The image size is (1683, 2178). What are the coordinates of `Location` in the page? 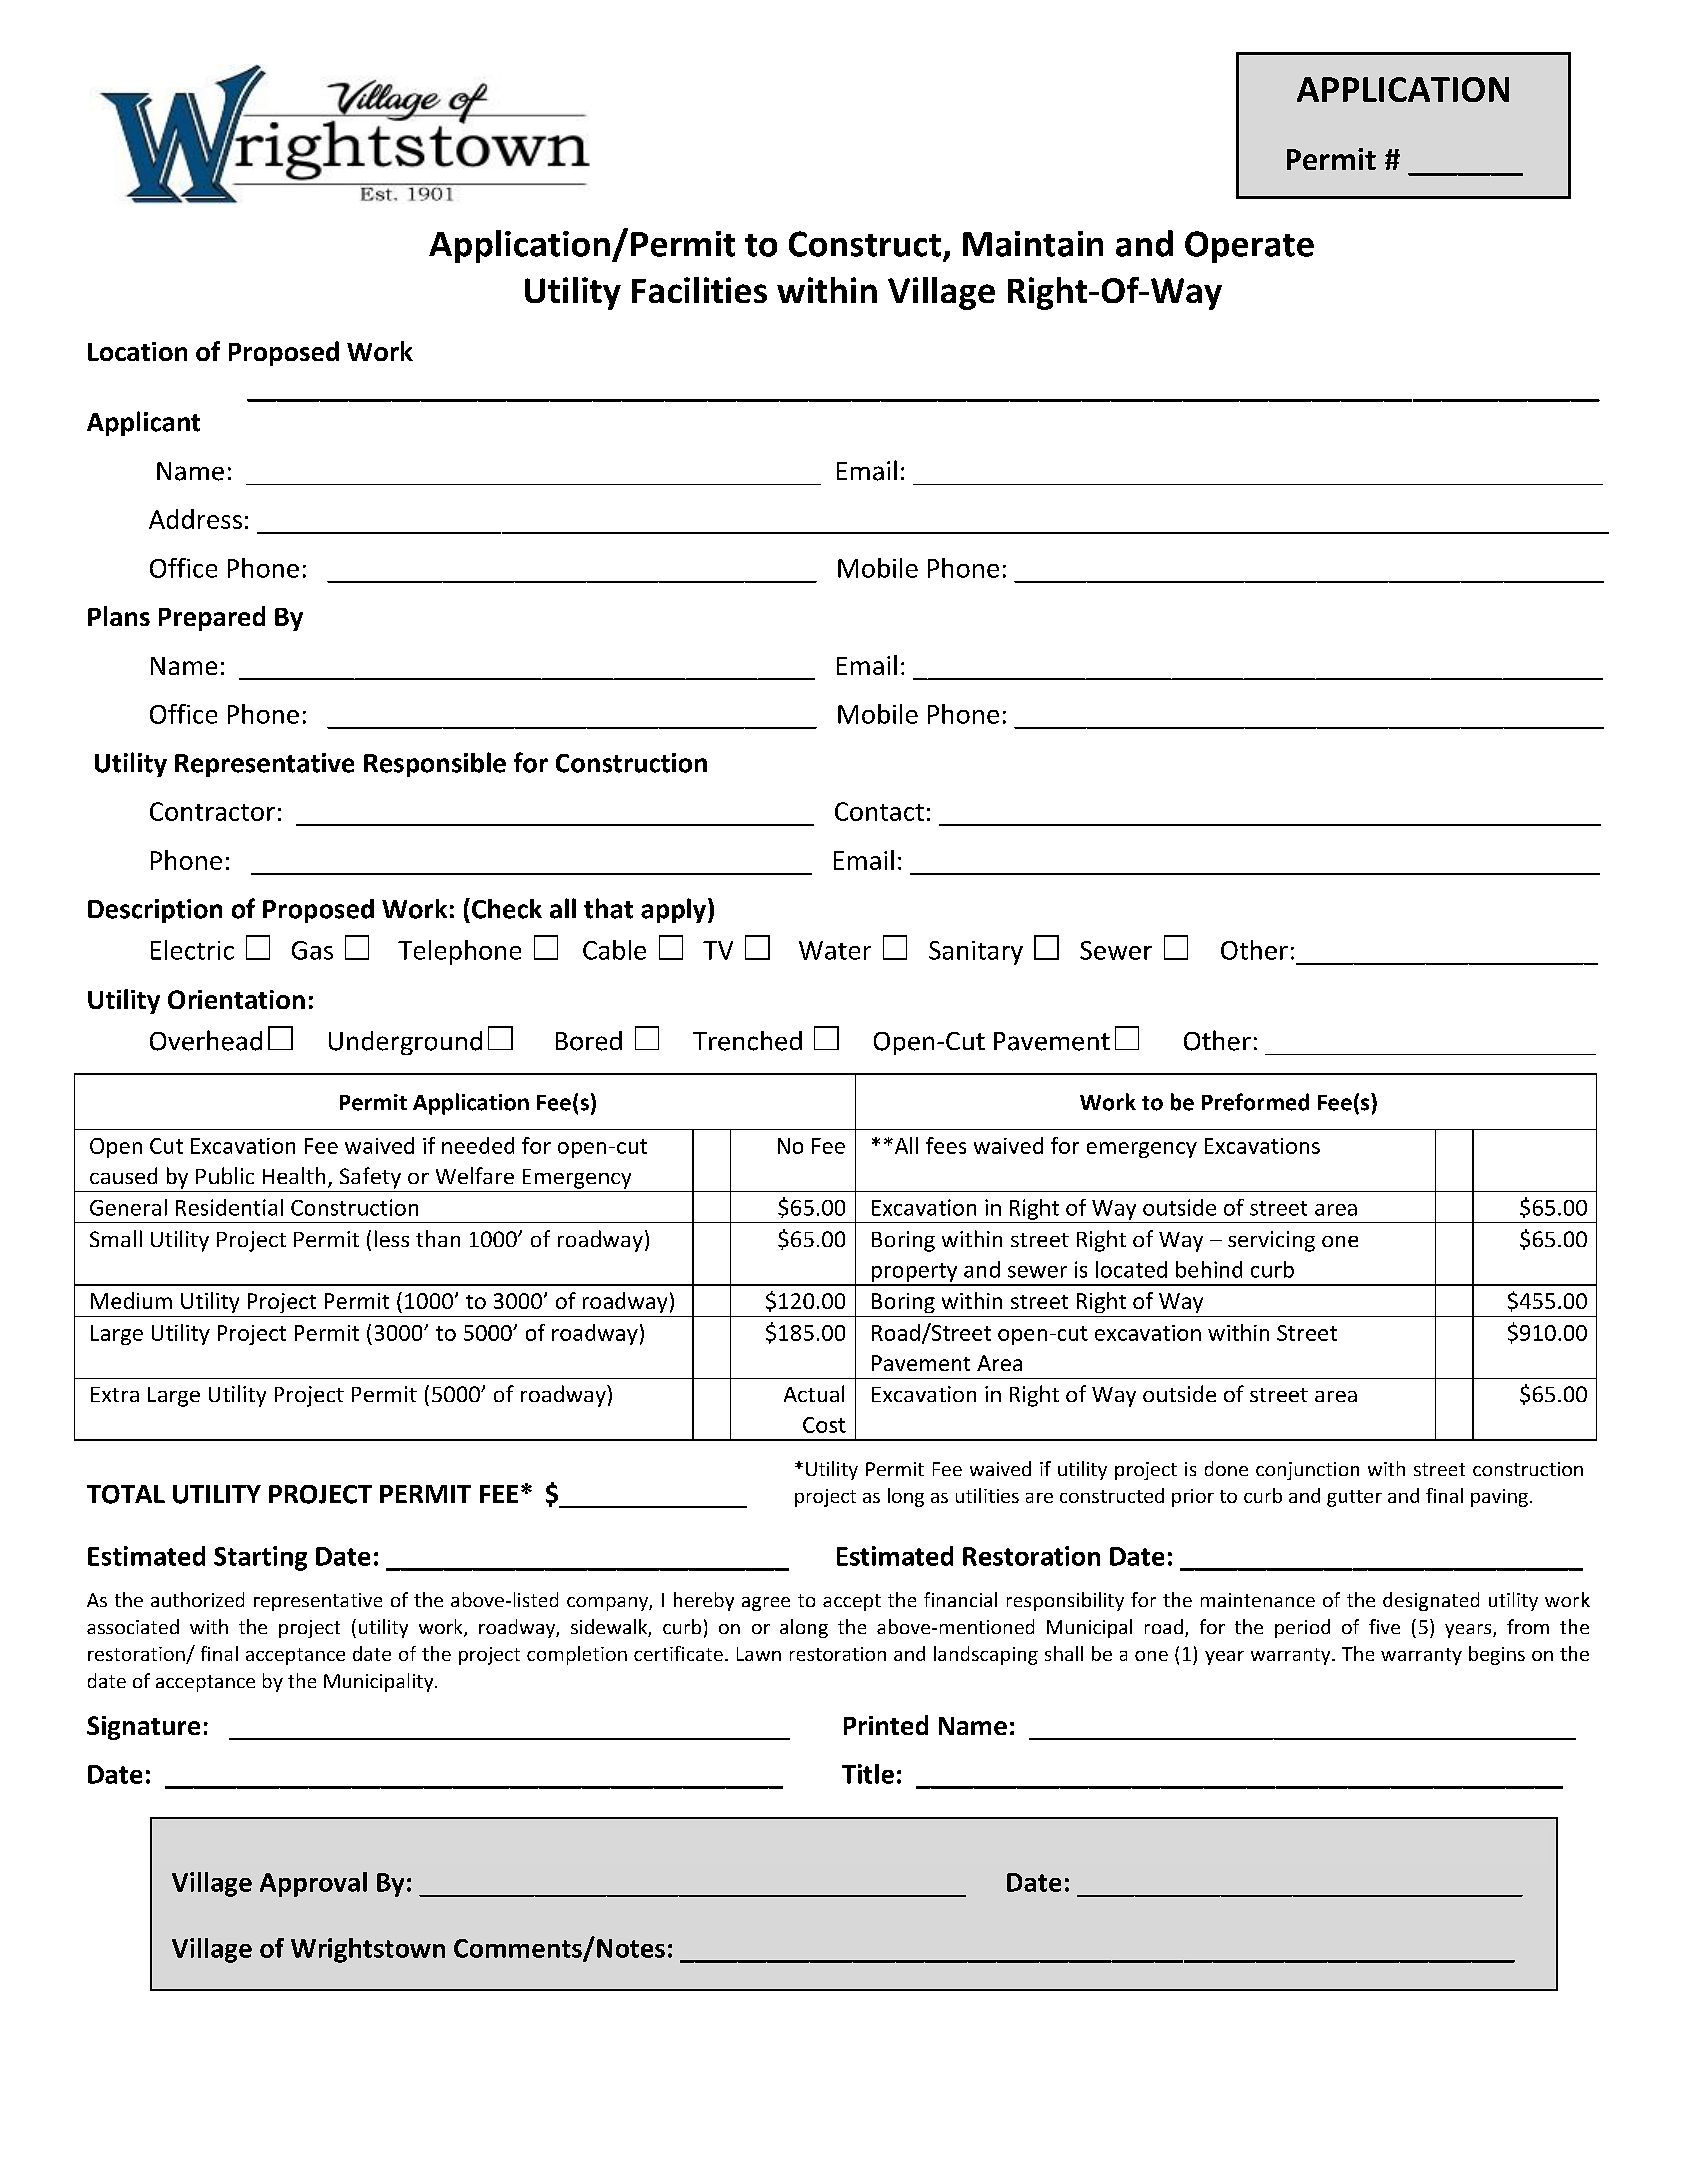 It's located at (137, 351).
